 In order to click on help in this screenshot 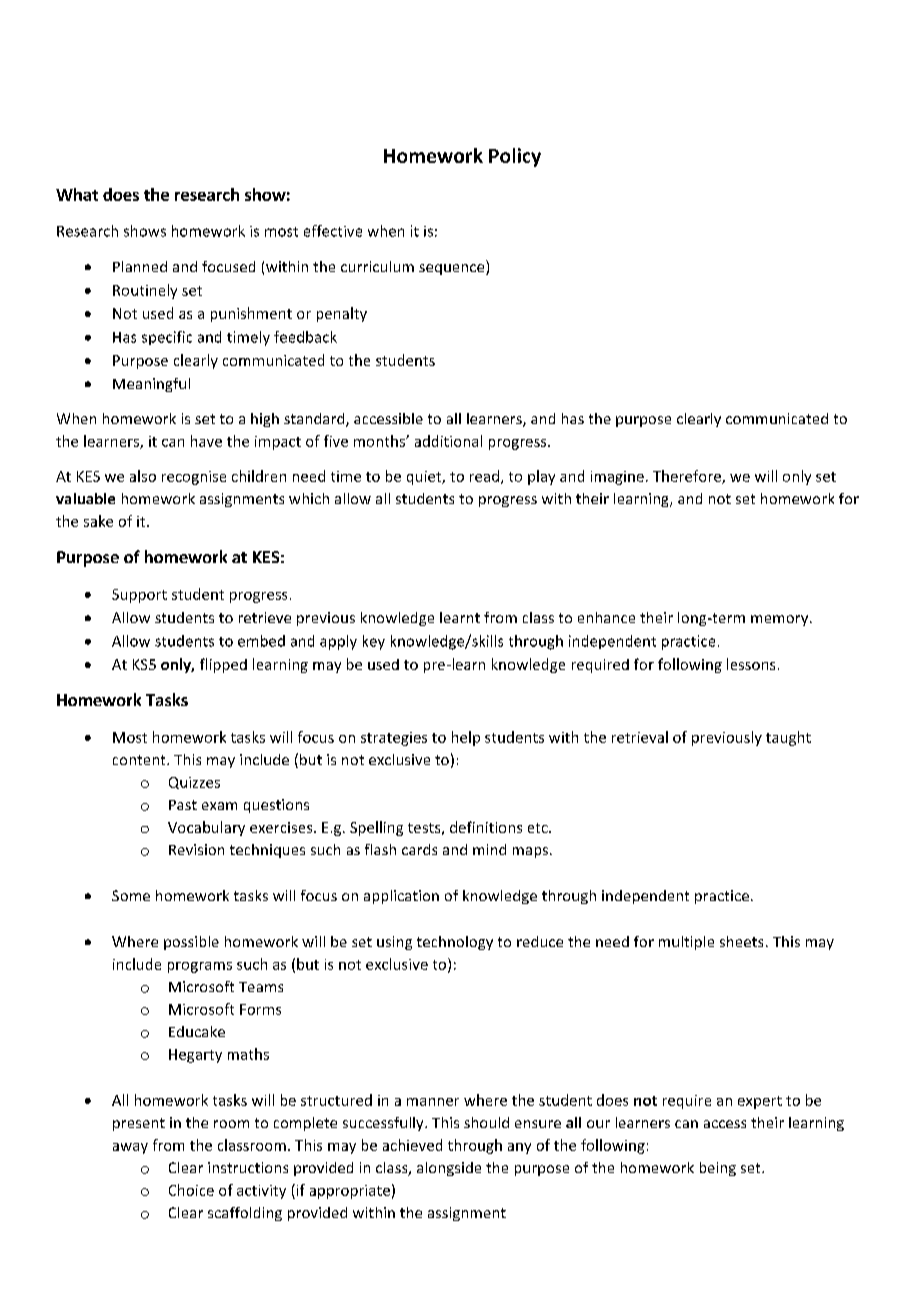, I will do `click(466, 738)`.
